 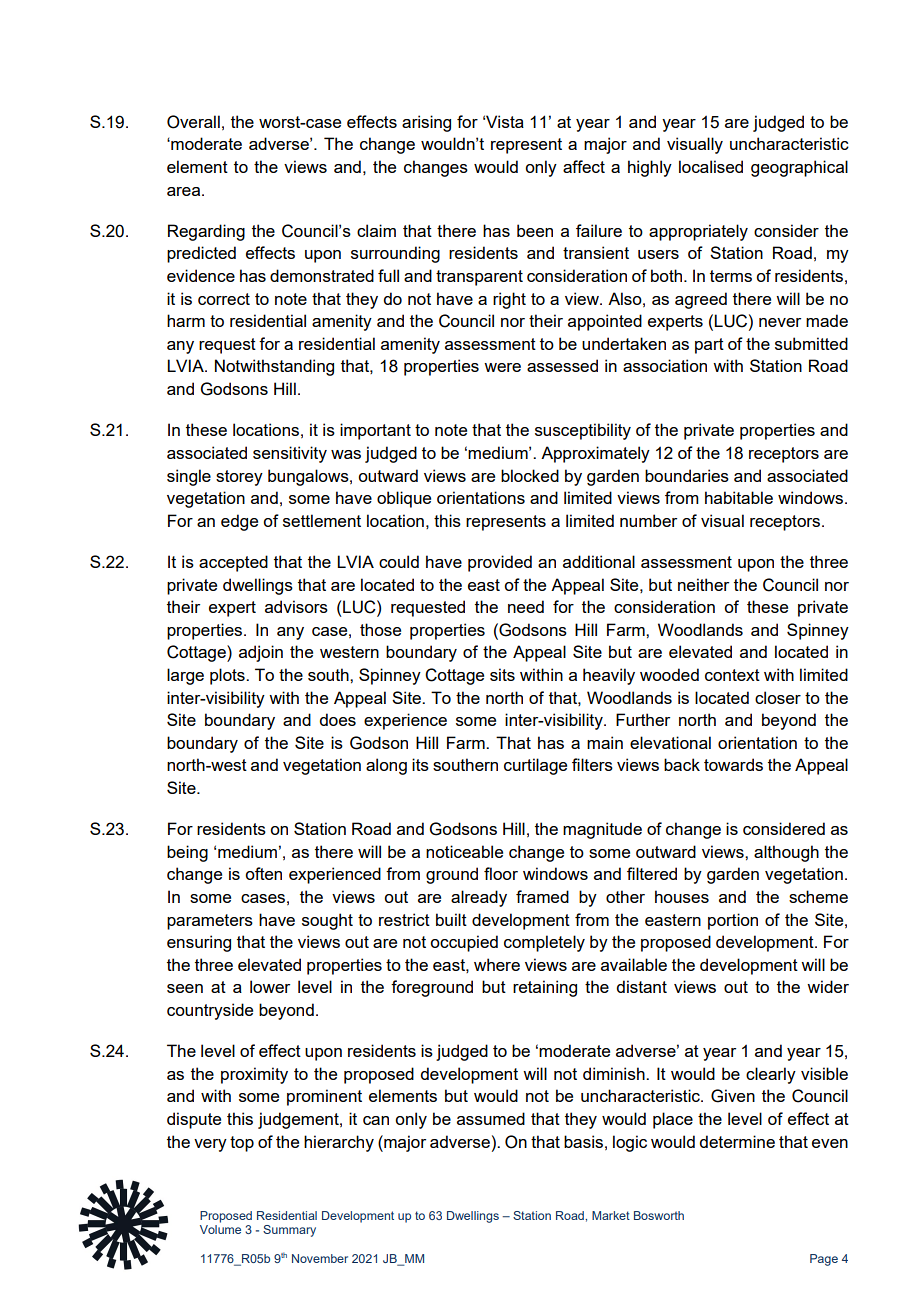 I want to click on portion, so click(x=733, y=921).
